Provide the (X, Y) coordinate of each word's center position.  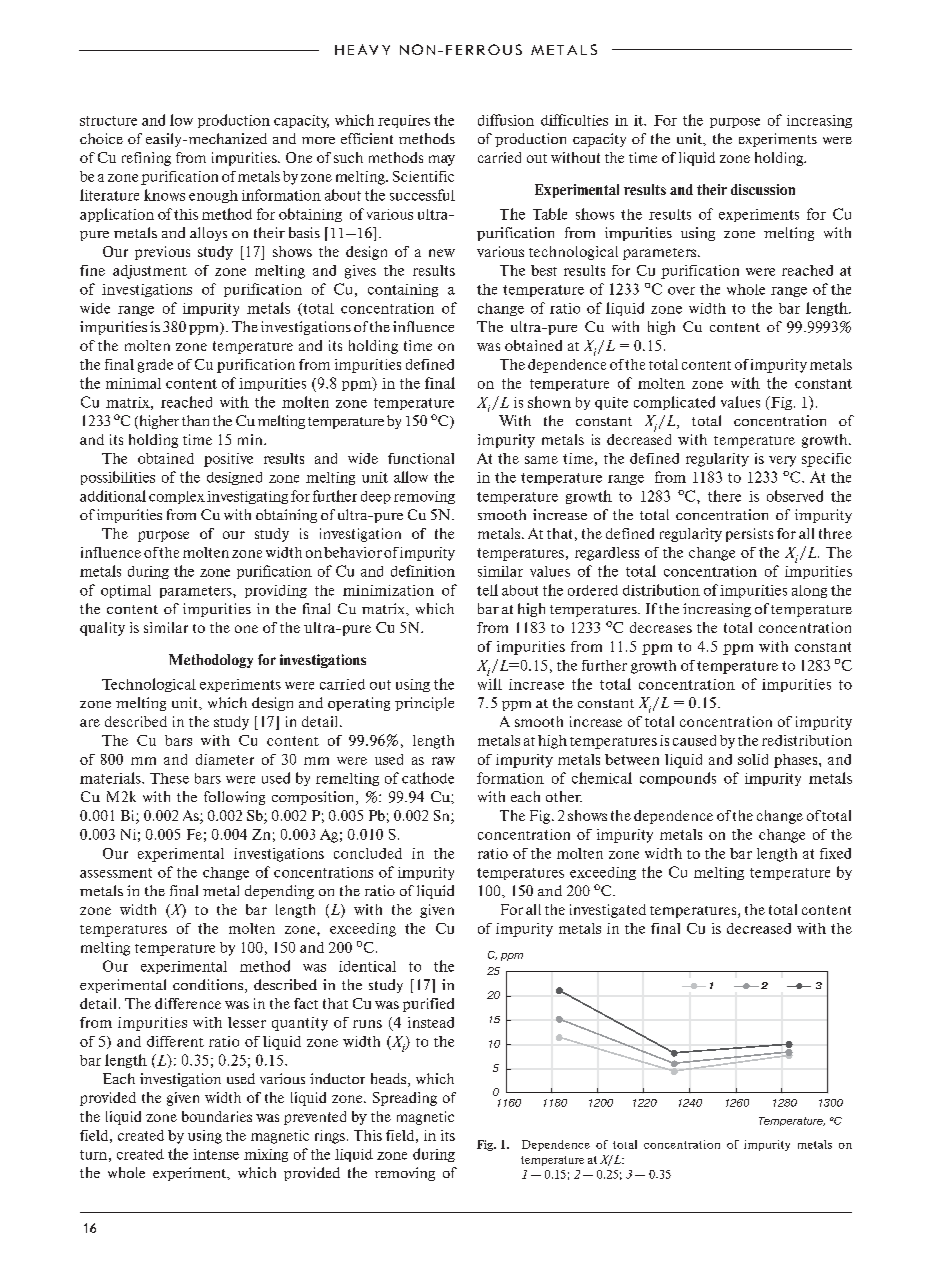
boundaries (217, 1116)
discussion (763, 189)
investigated (608, 911)
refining (146, 159)
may (442, 160)
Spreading (405, 1099)
